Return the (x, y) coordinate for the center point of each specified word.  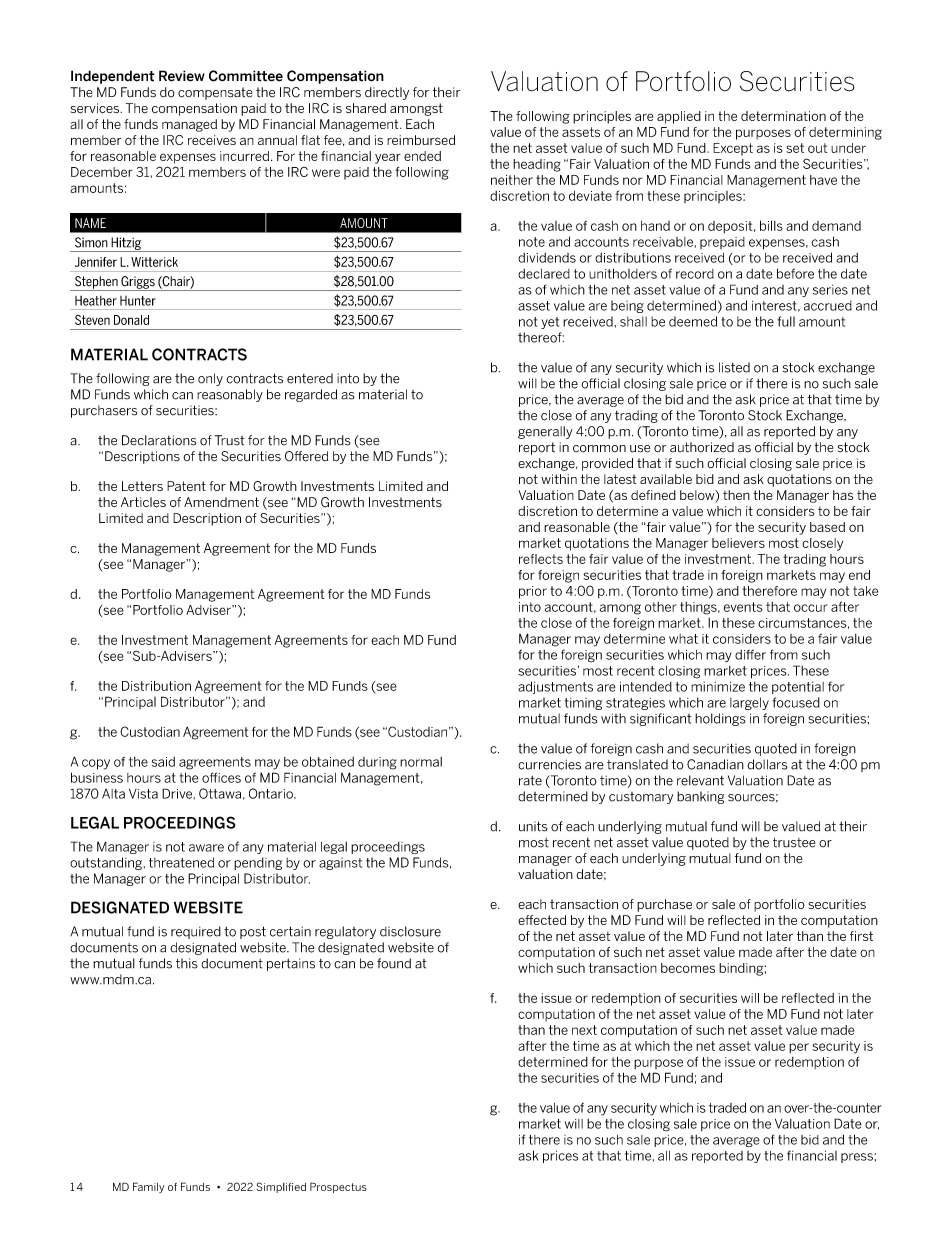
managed (189, 125)
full (786, 321)
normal (421, 762)
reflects (541, 559)
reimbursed (421, 140)
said (163, 762)
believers (738, 543)
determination (783, 116)
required (196, 932)
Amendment (221, 502)
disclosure (410, 931)
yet (550, 323)
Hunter (138, 301)
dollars (767, 764)
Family (148, 1187)
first (861, 936)
